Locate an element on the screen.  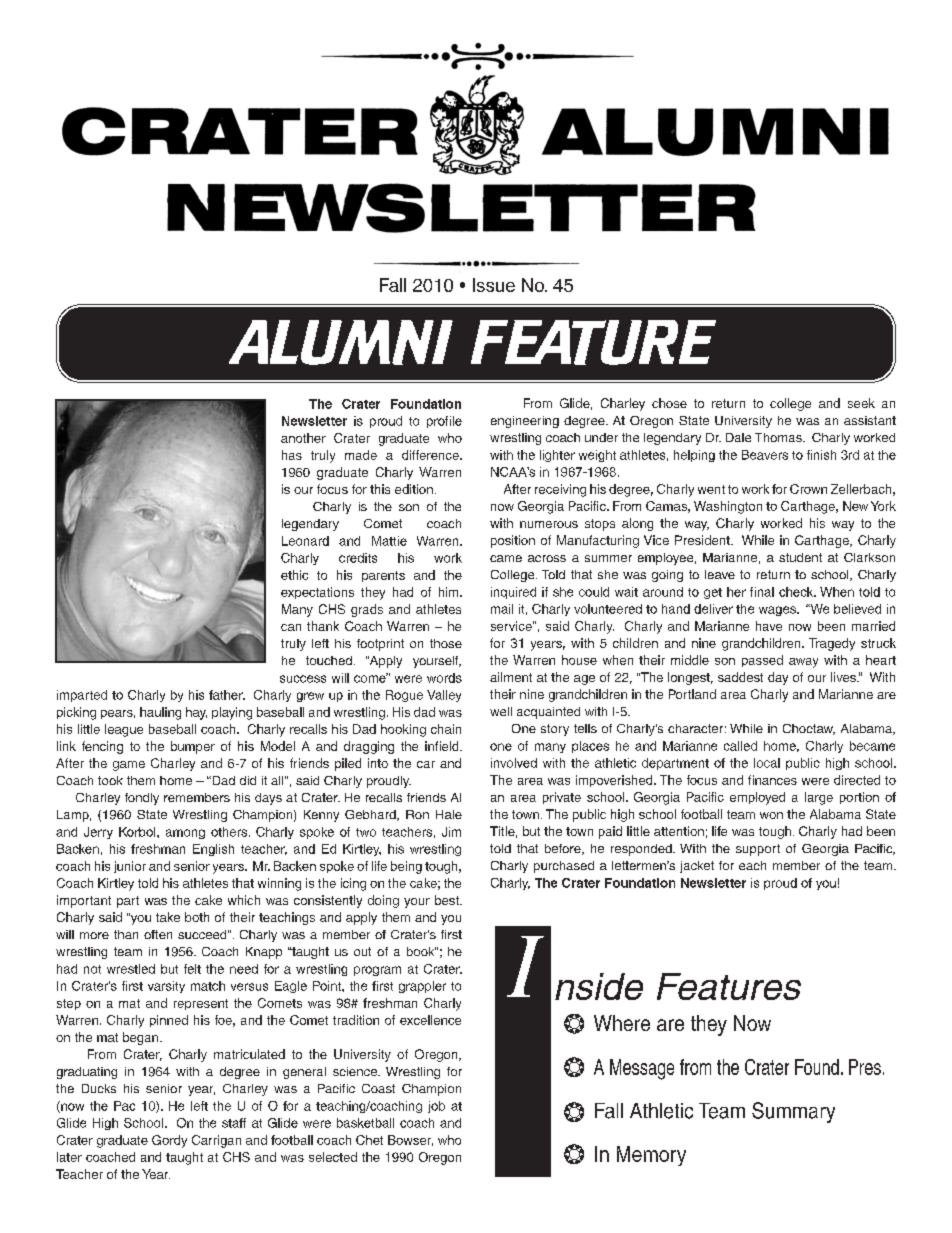
Issue is located at coordinates (494, 285).
